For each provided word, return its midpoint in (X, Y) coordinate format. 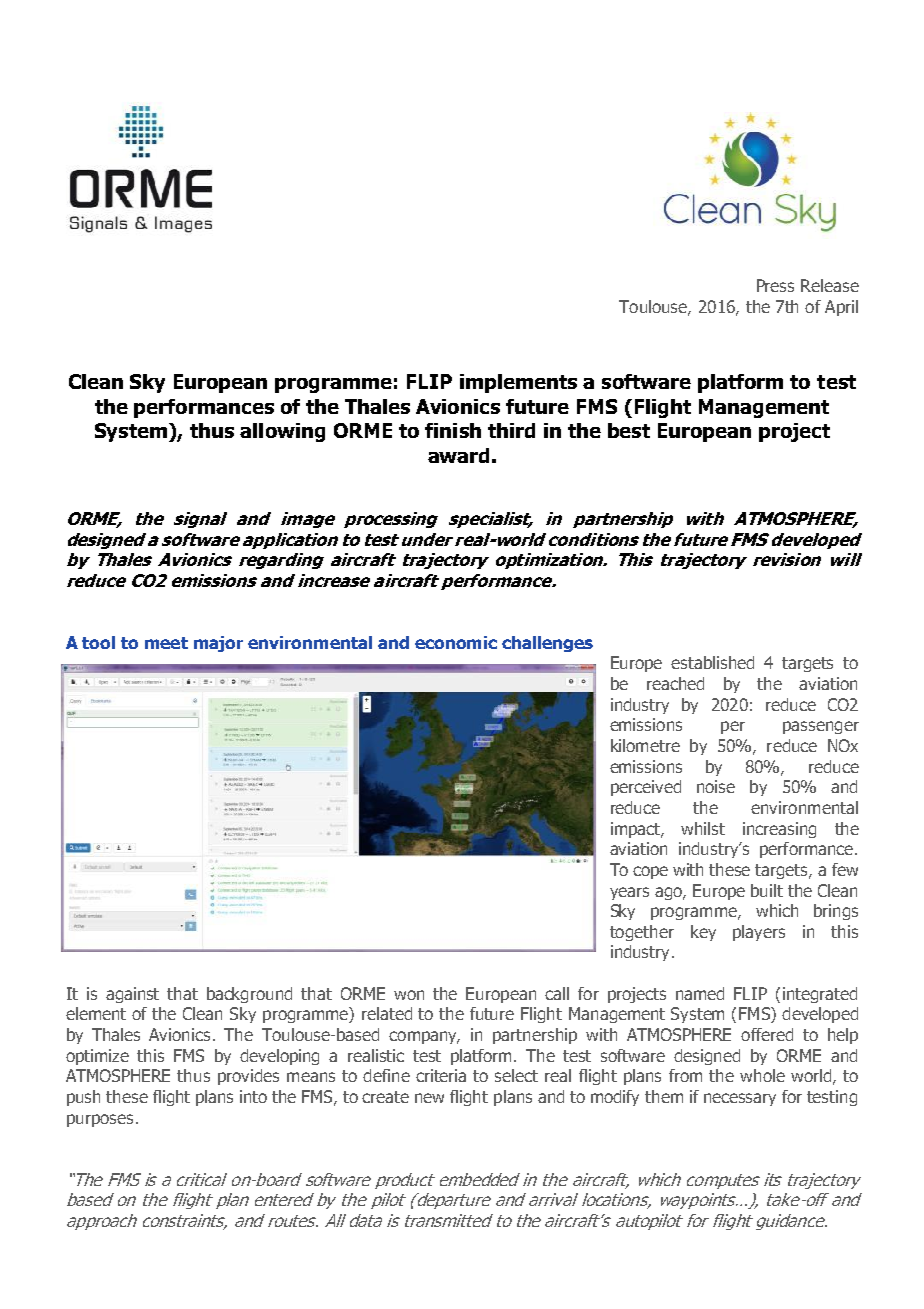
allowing (282, 432)
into (253, 1096)
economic (456, 642)
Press (775, 285)
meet (166, 643)
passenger (821, 727)
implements (518, 383)
